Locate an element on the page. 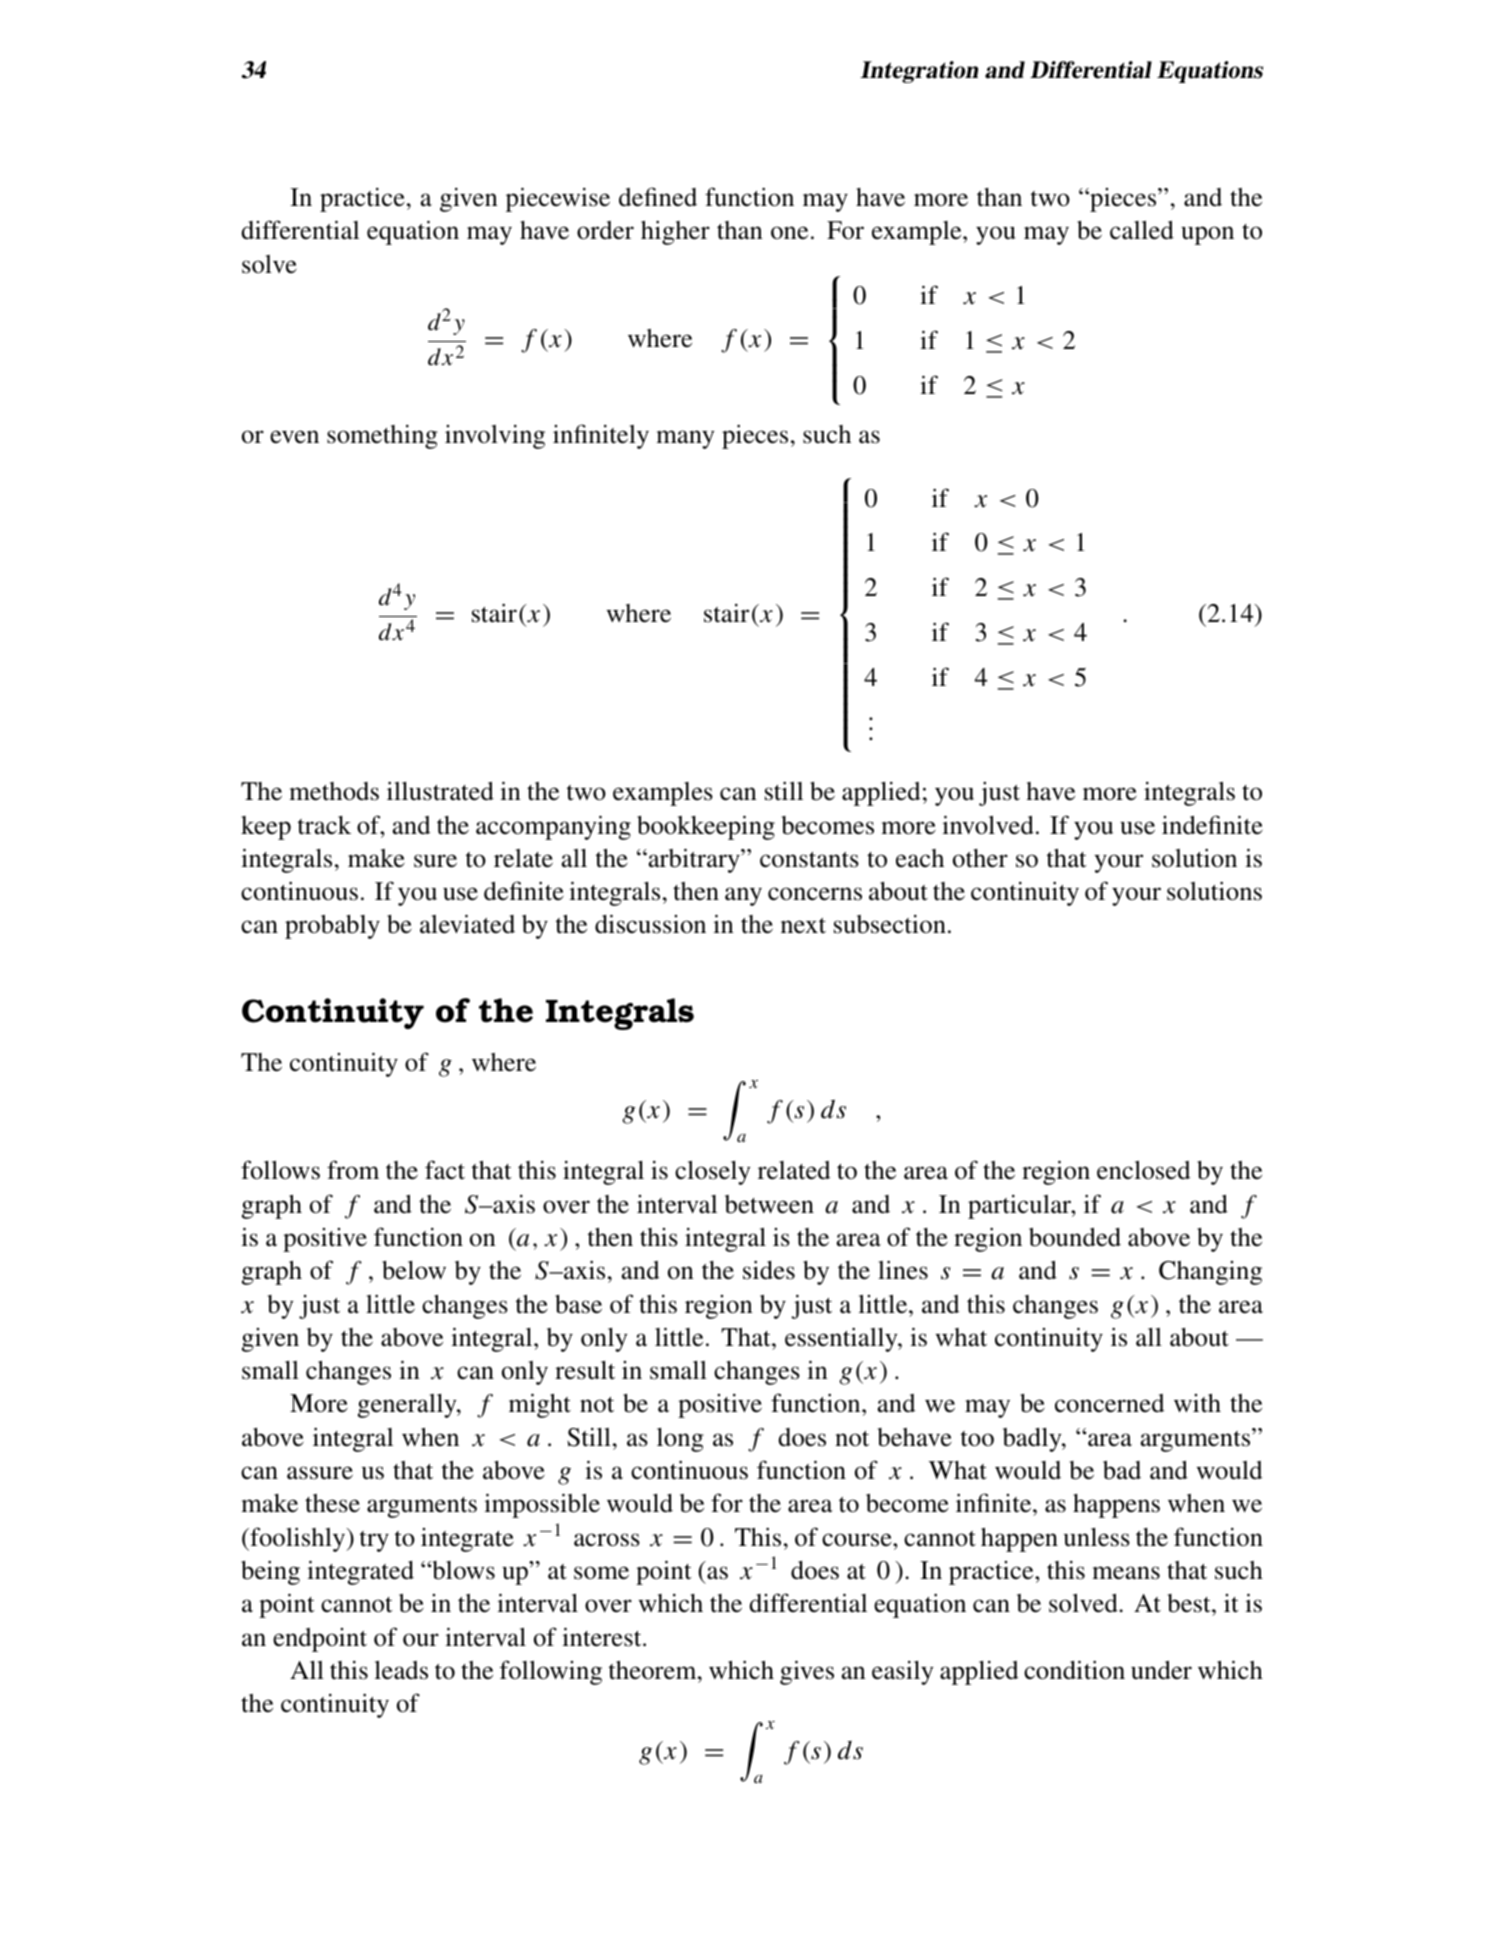 Image resolution: width=1504 pixels, height=1947 pixels. piecewise is located at coordinates (558, 199).
